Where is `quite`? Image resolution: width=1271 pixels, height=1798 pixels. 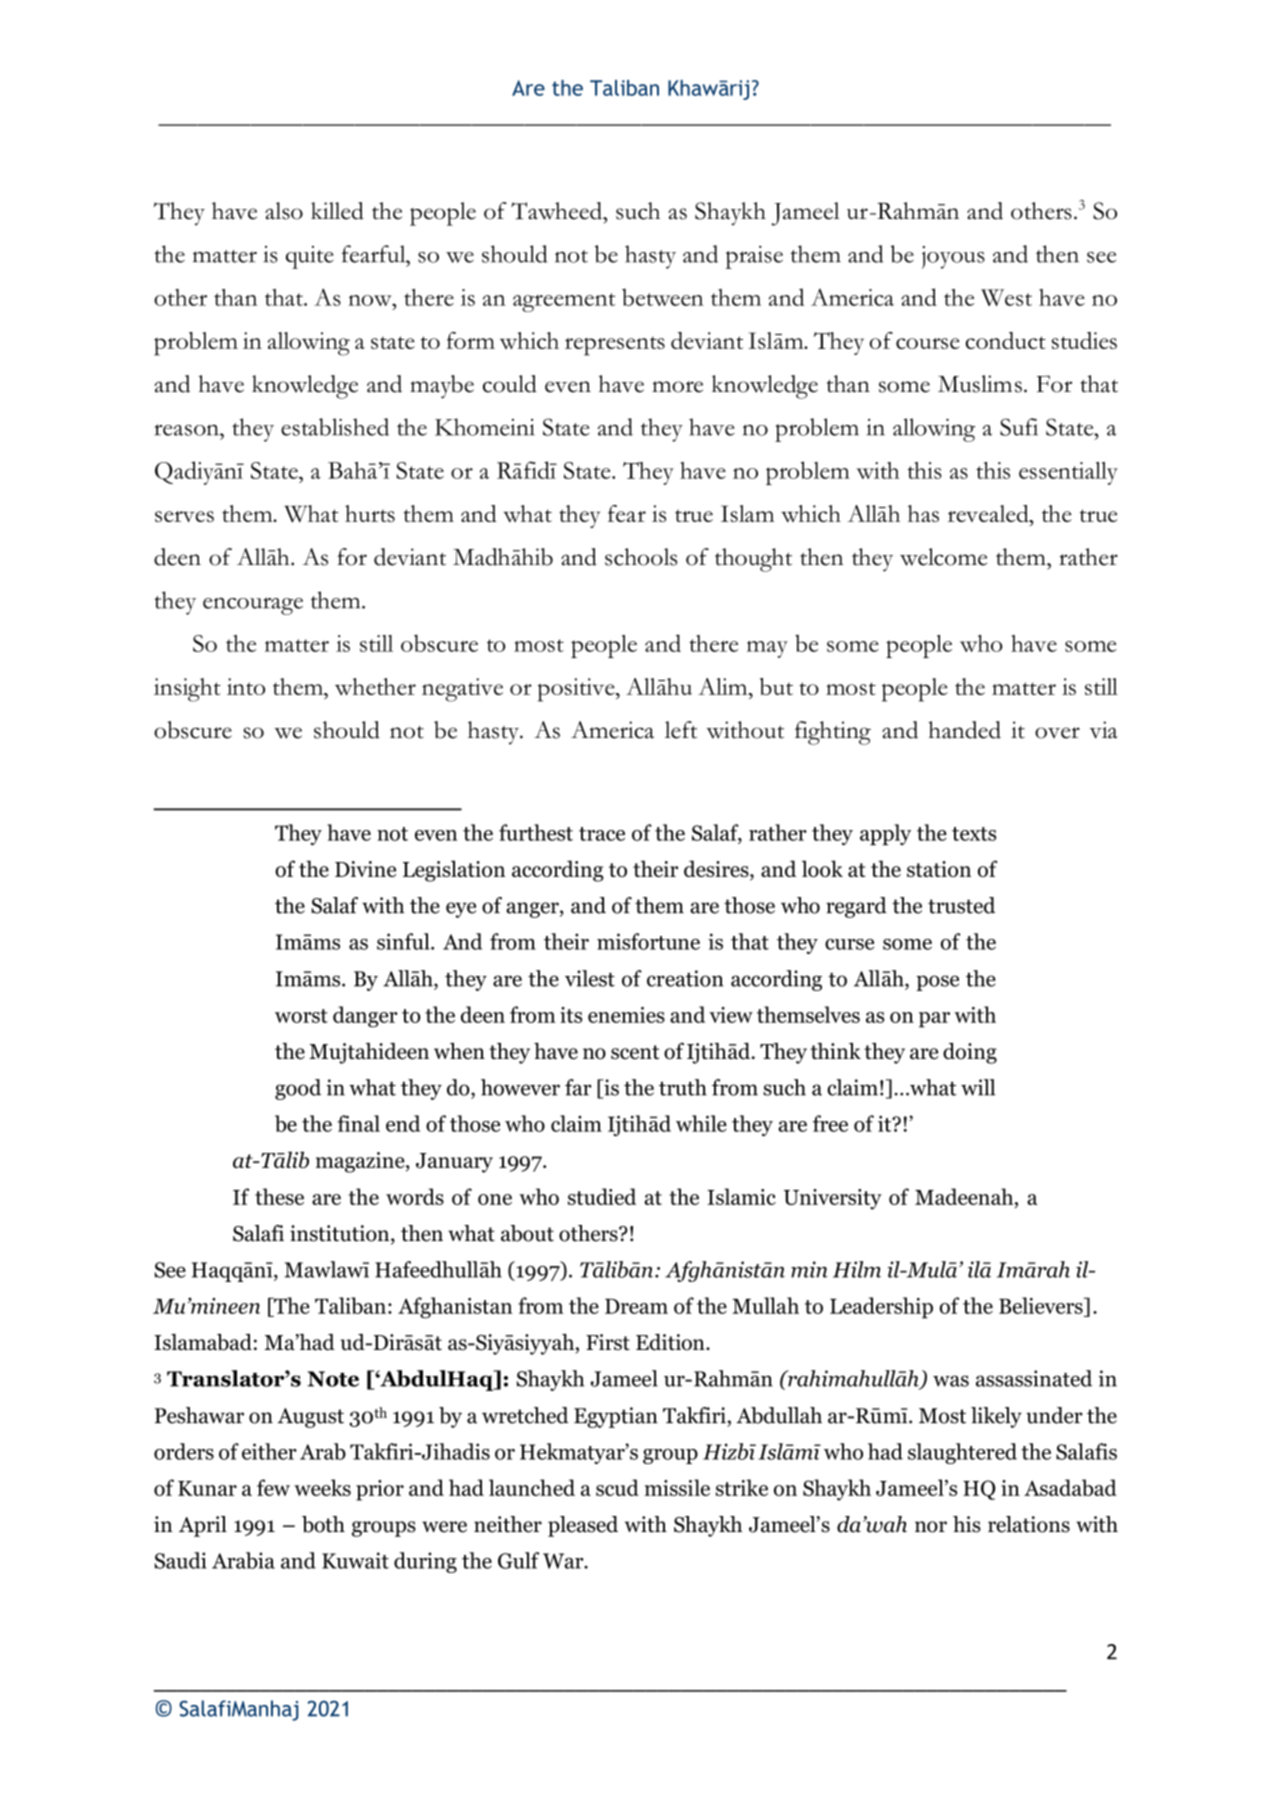 quite is located at coordinates (310, 257).
